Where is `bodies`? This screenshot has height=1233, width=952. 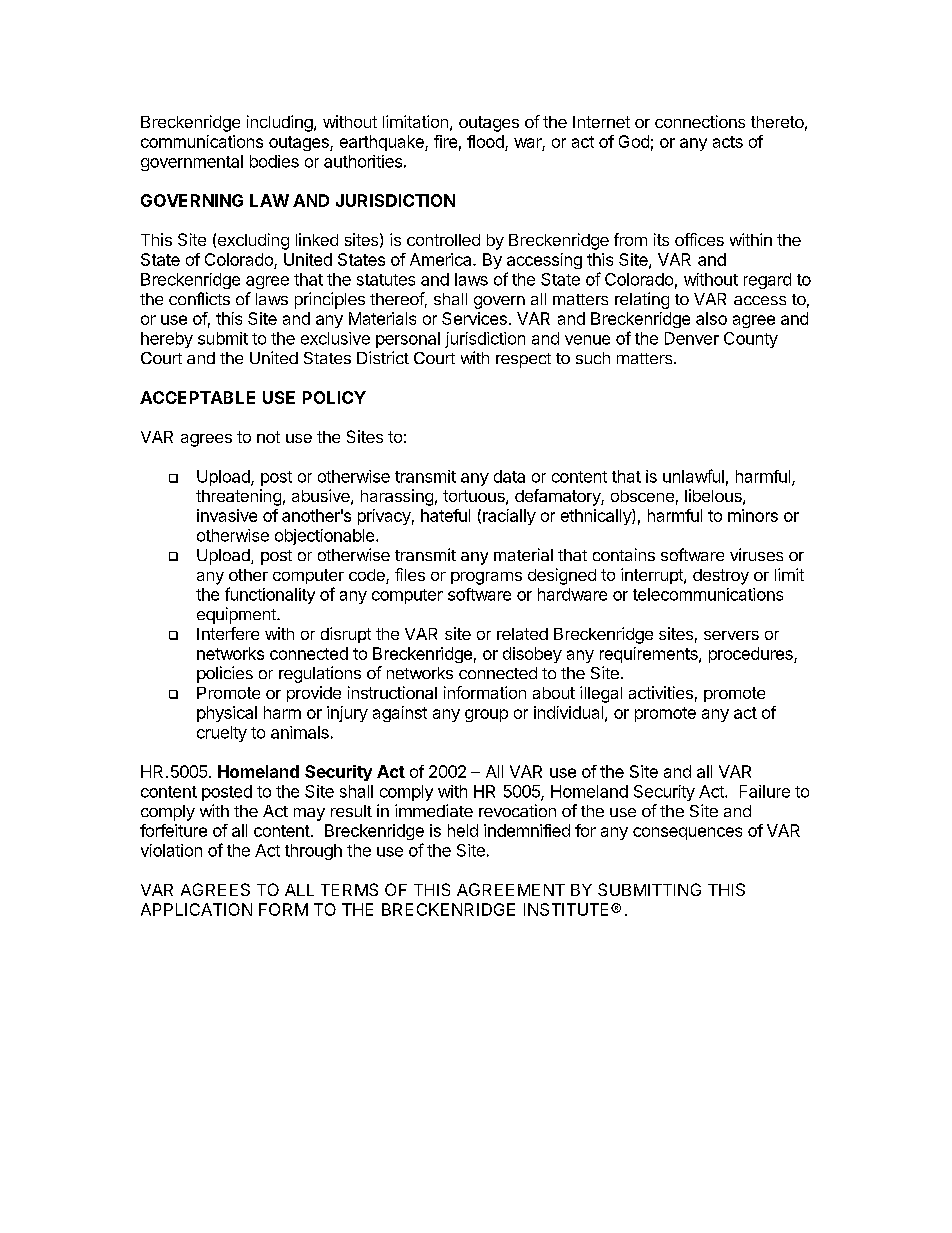
bodies is located at coordinates (274, 161).
